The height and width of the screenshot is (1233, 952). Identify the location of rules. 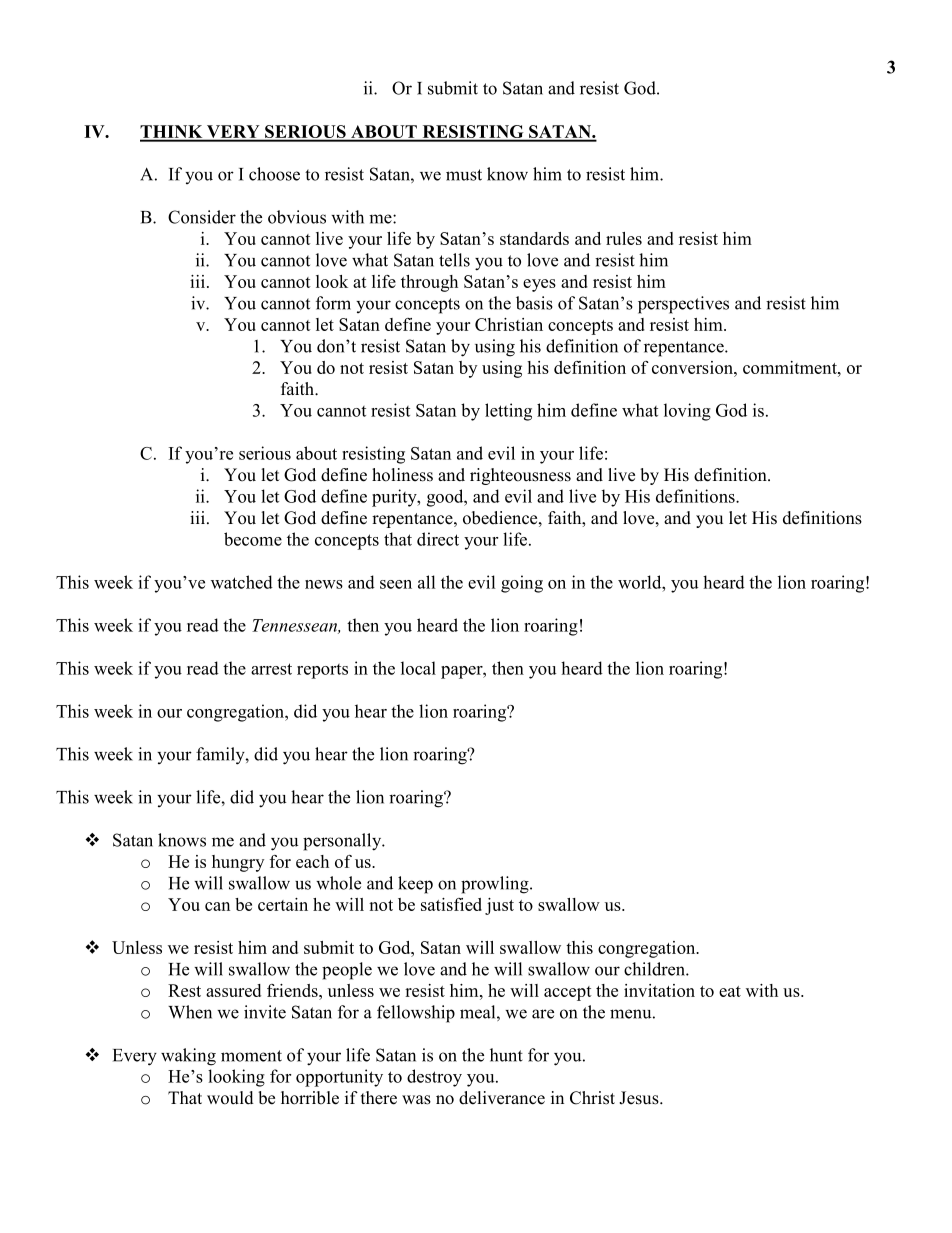
(624, 238).
